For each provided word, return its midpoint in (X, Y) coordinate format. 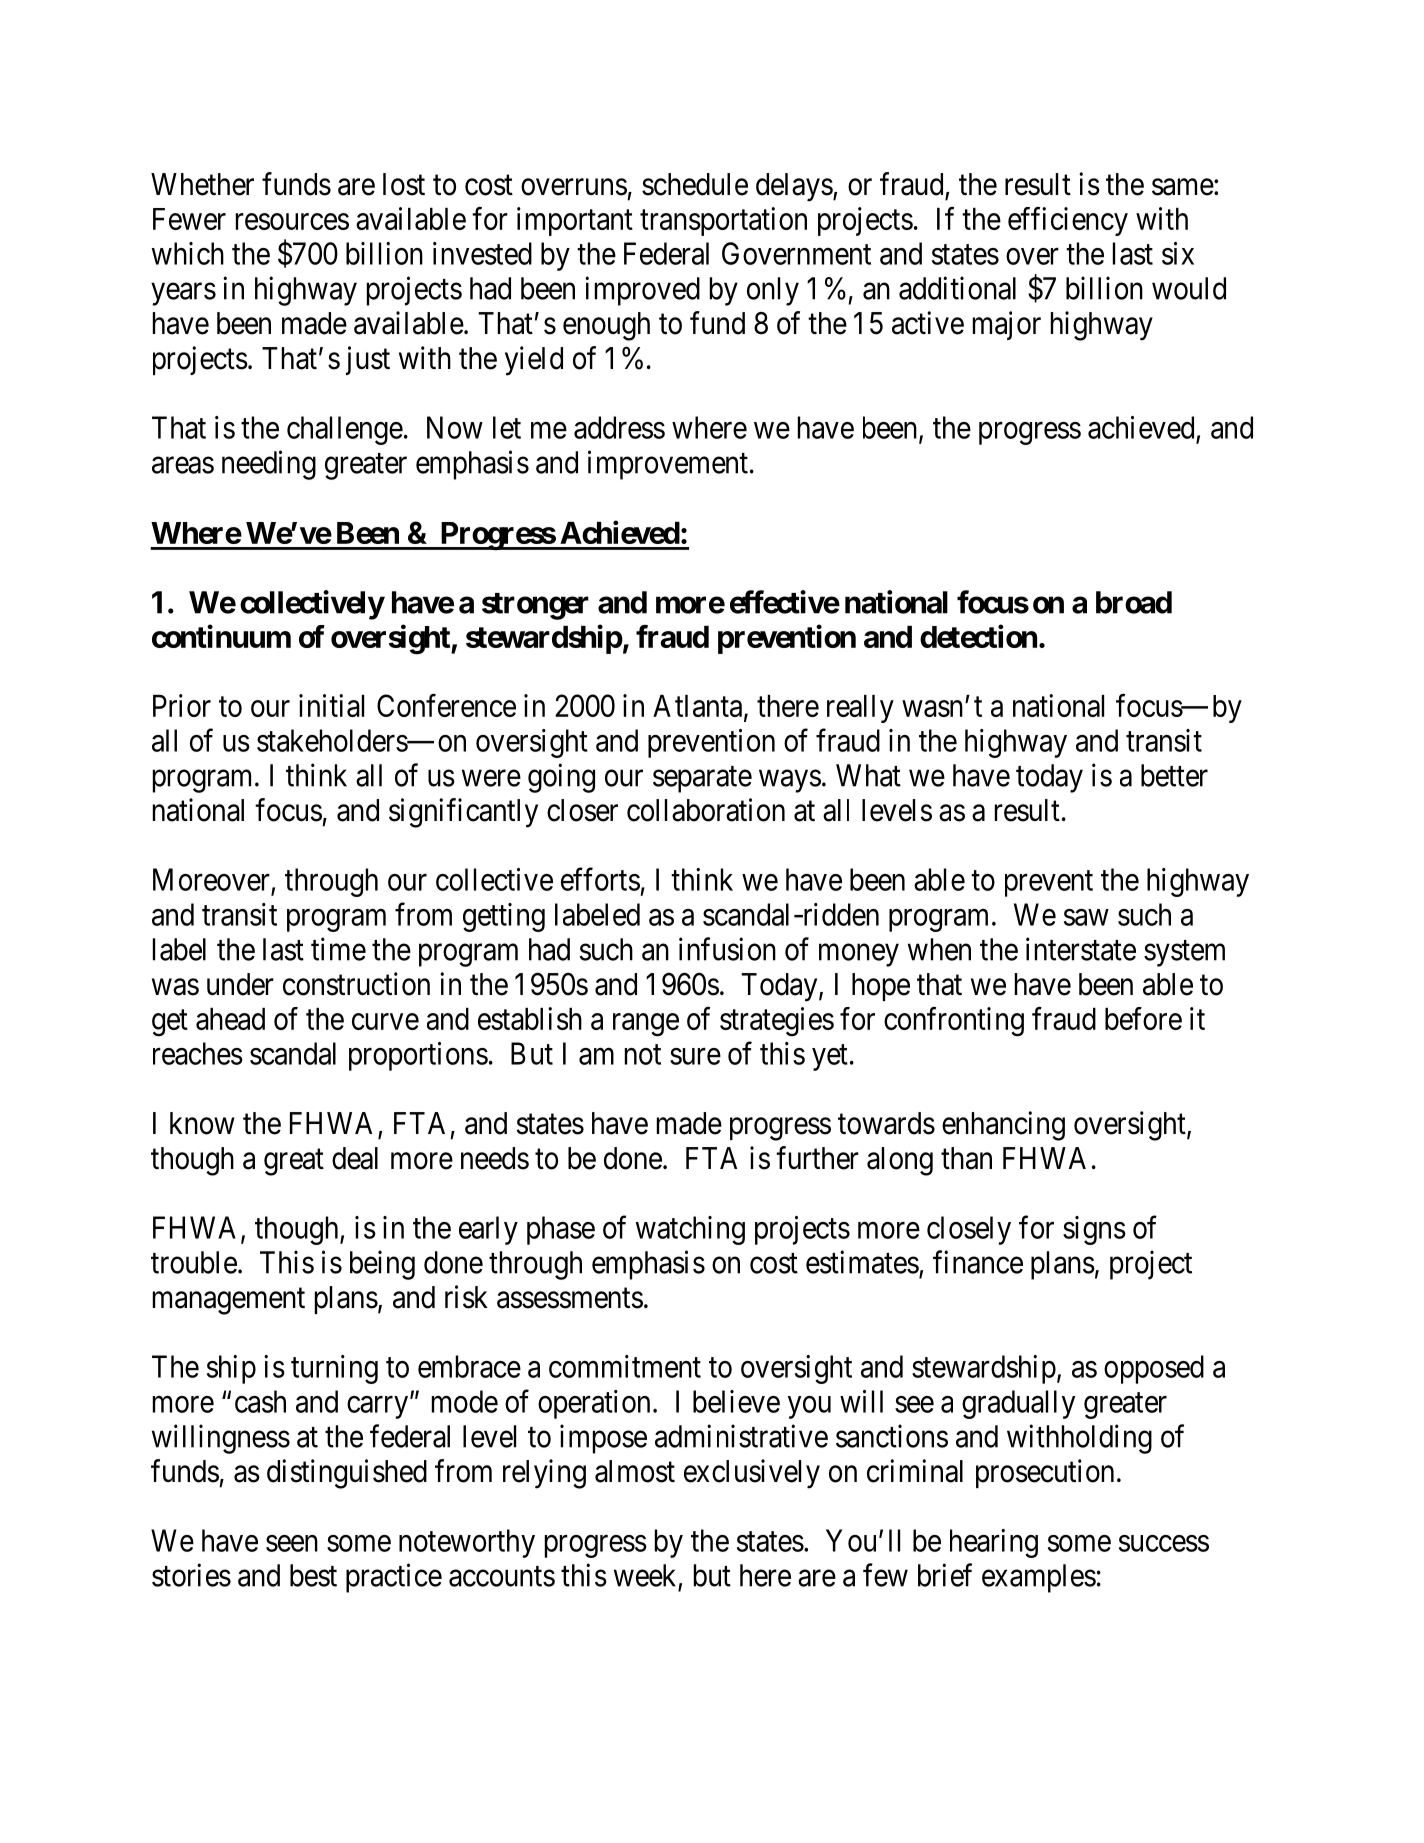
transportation (723, 221)
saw (1086, 917)
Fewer (189, 219)
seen (292, 1543)
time (338, 949)
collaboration (706, 810)
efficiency (1068, 221)
